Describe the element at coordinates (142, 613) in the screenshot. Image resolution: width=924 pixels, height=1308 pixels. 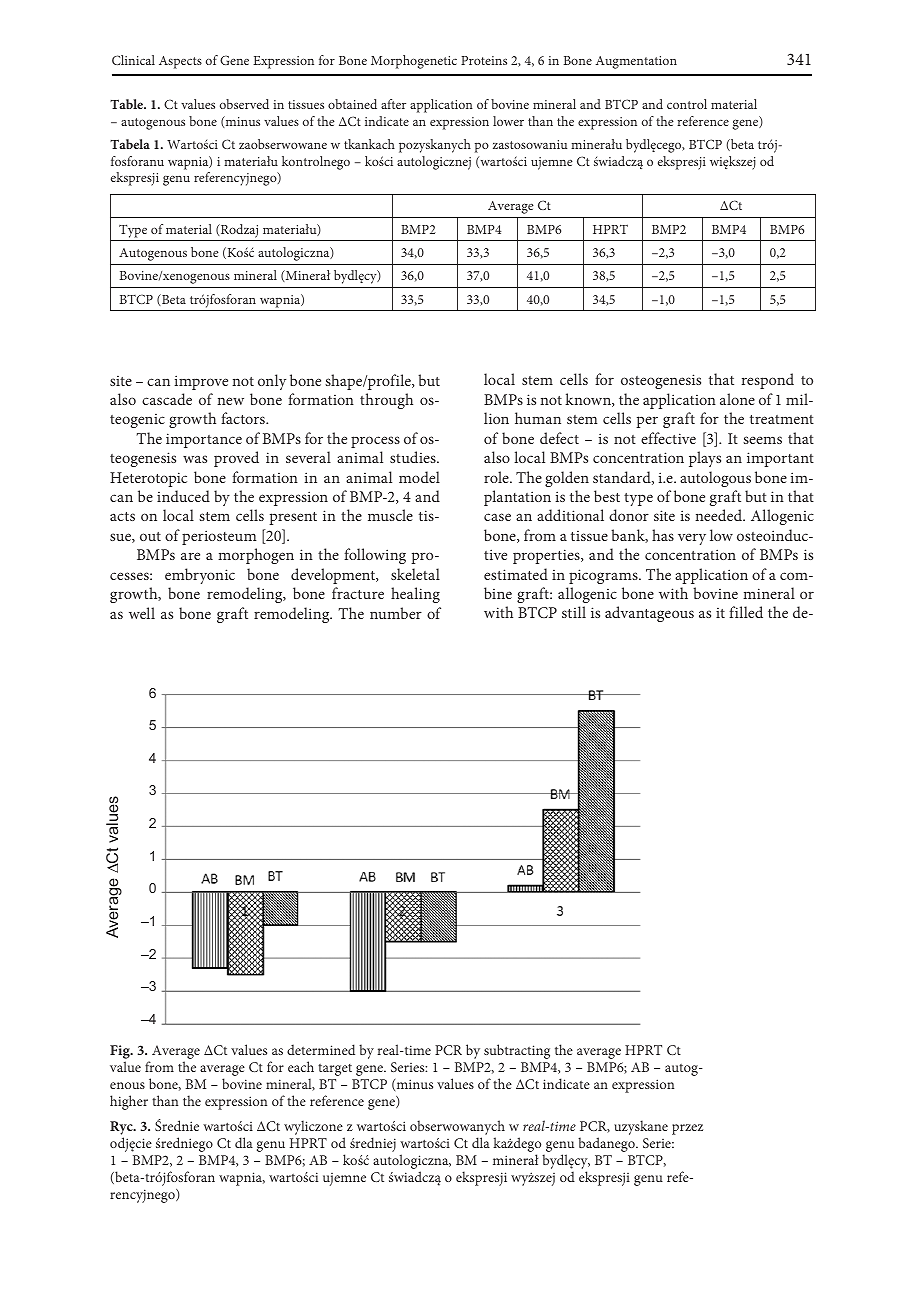
I see `well` at that location.
